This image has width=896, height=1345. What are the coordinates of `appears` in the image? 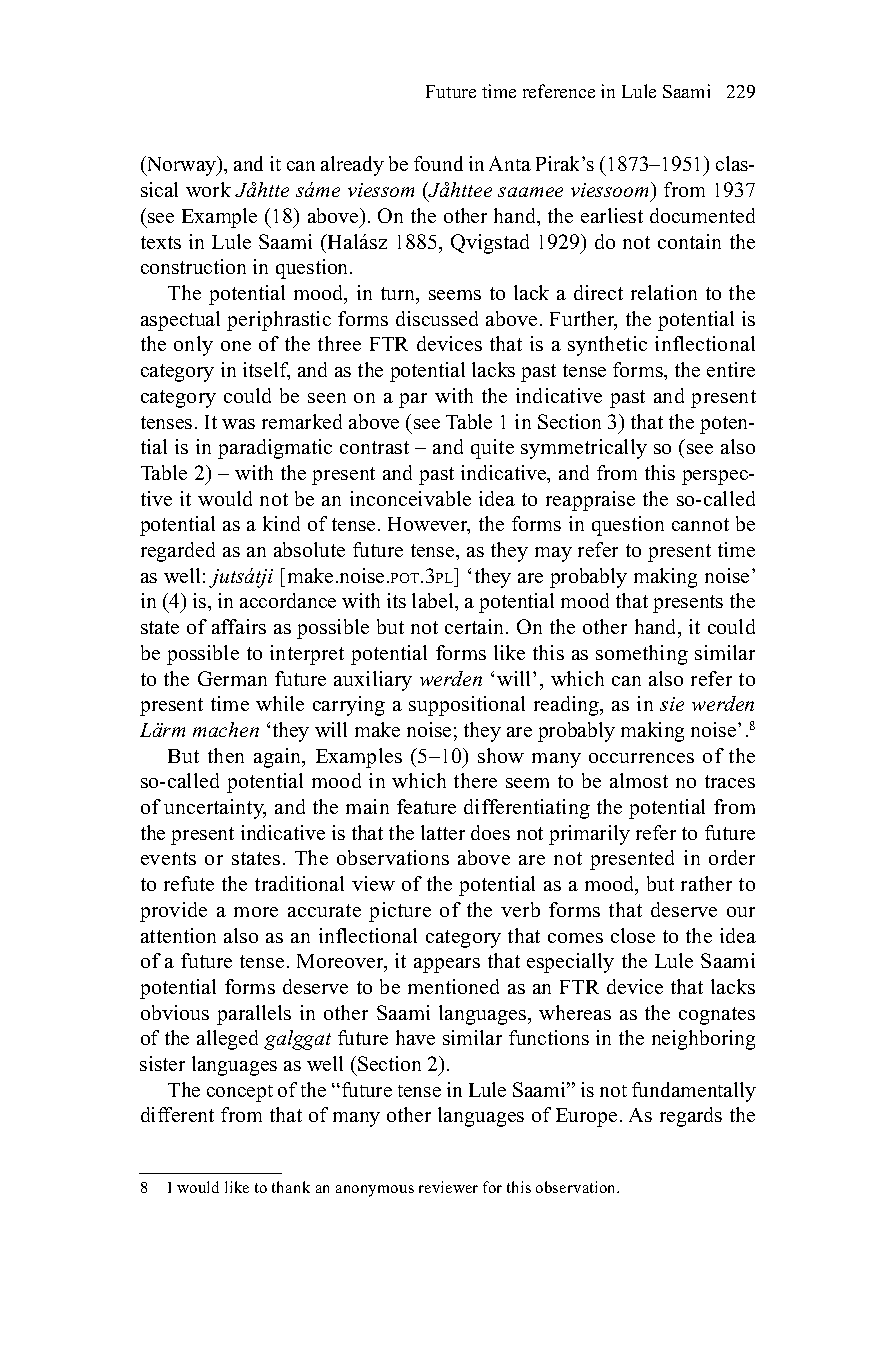 It's located at (447, 965).
